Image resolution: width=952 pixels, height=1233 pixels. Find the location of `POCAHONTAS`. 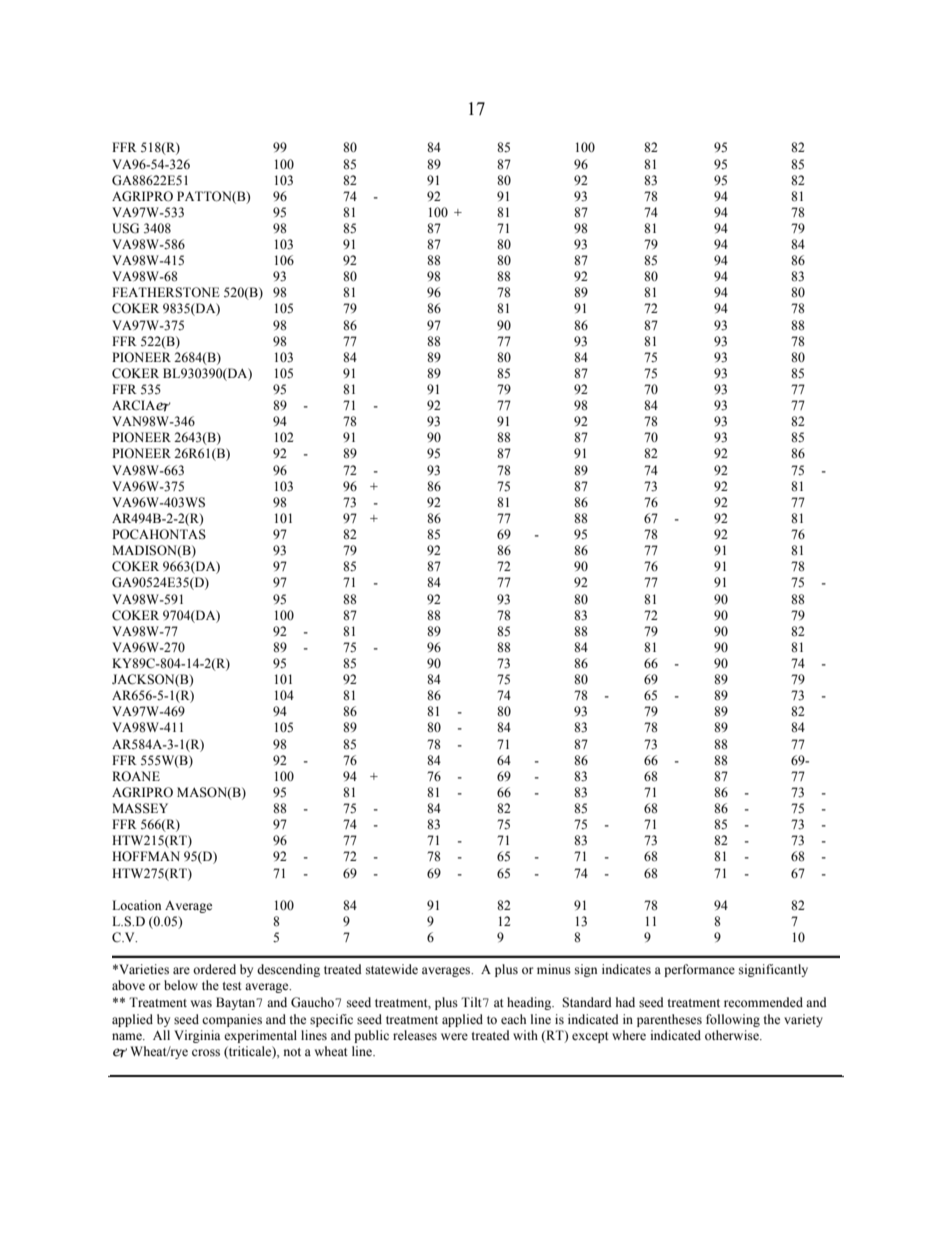

POCAHONTAS is located at coordinates (159, 534).
